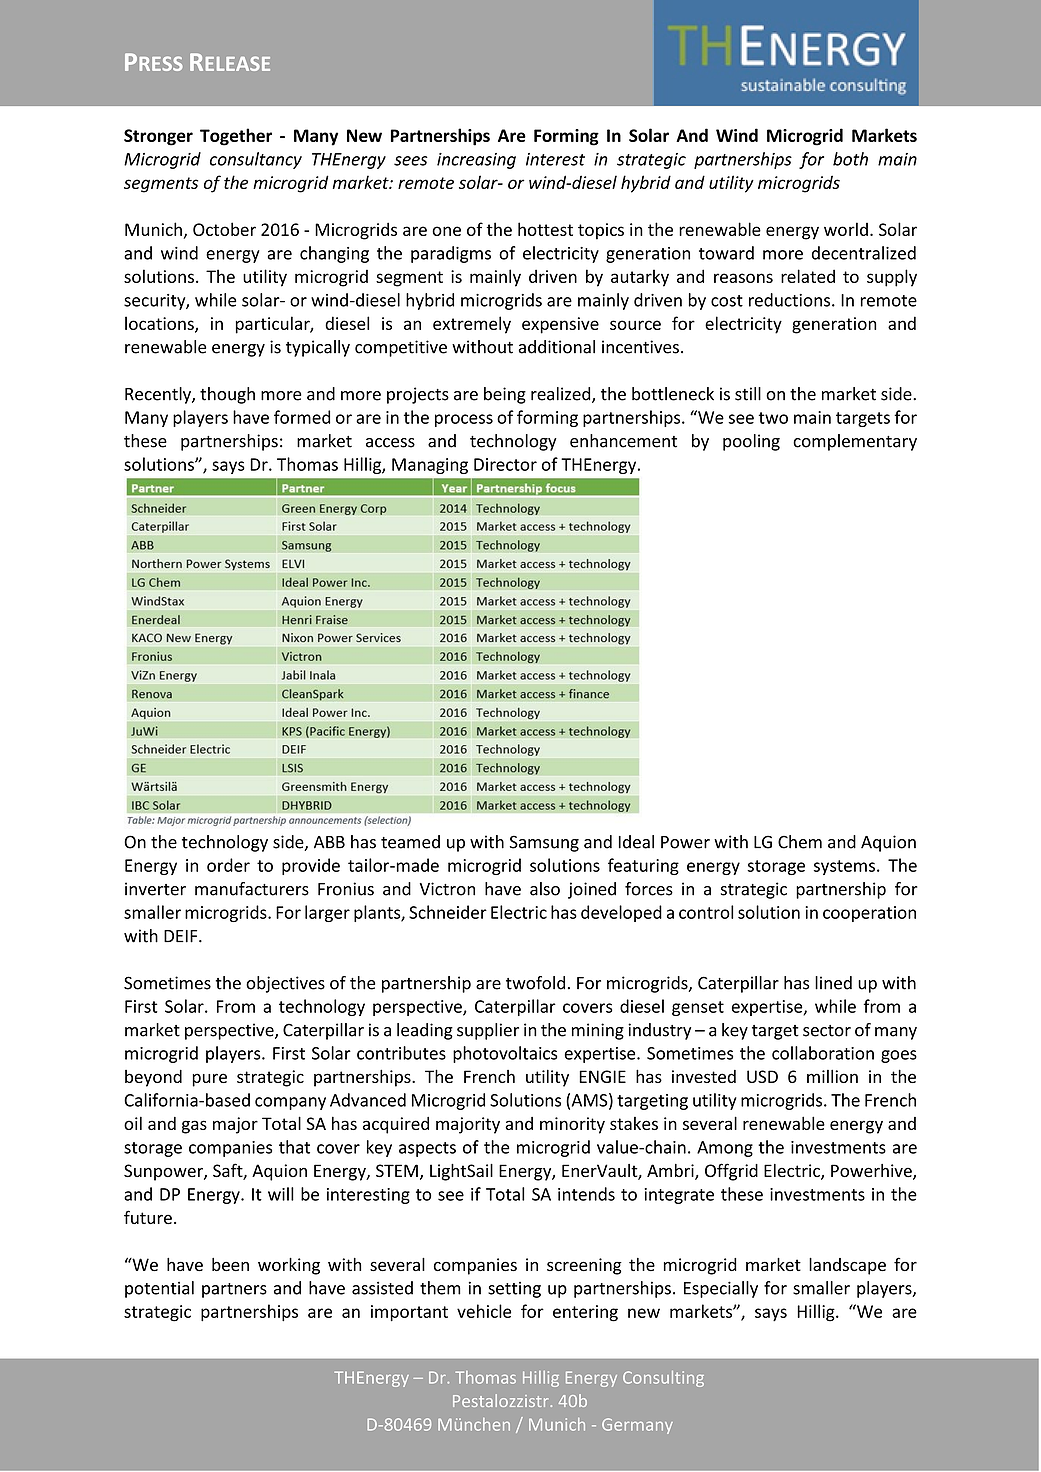 This image has height=1472, width=1041. What do you see at coordinates (823, 1053) in the image?
I see `collaboration` at bounding box center [823, 1053].
